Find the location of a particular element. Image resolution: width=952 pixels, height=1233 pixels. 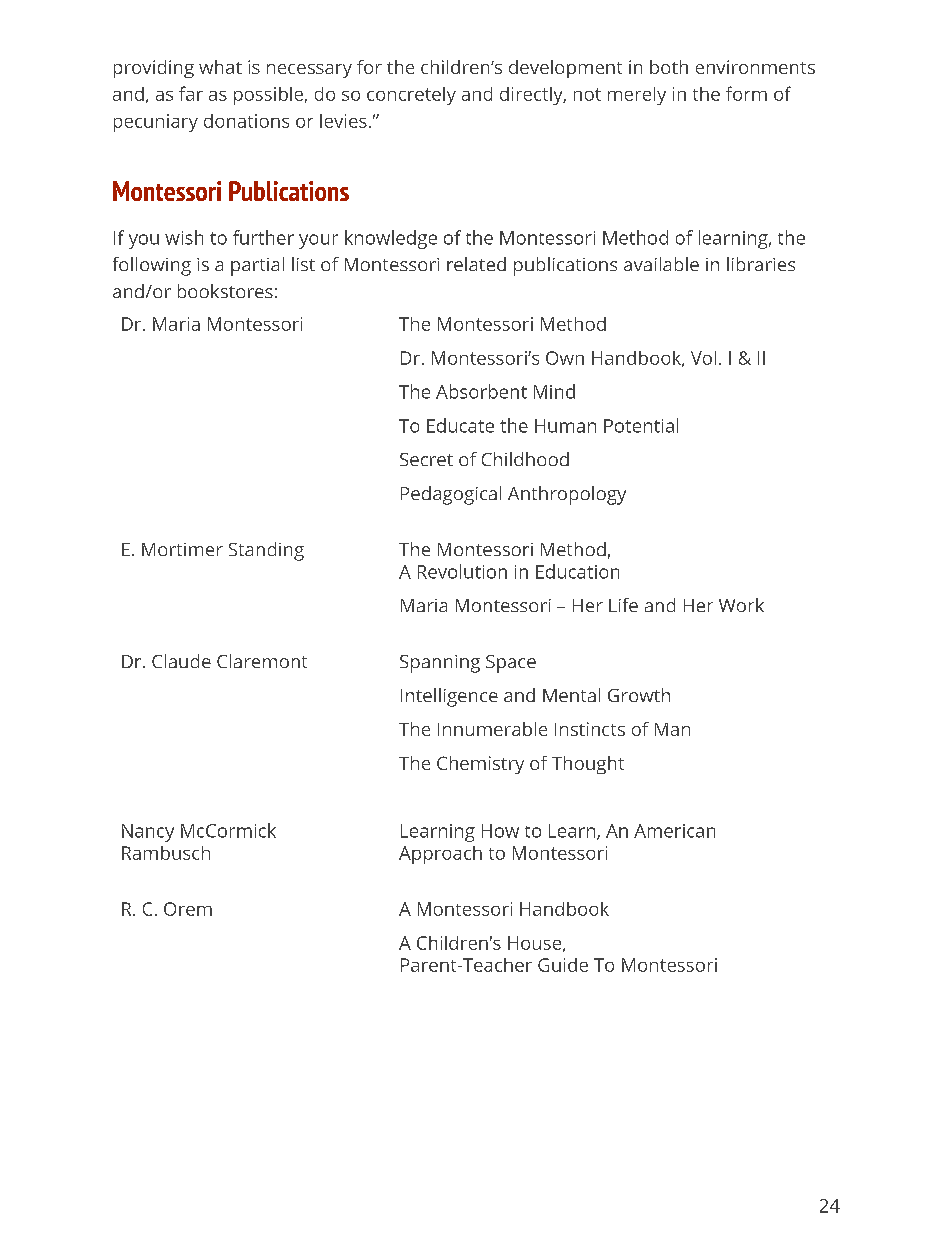

bookstores is located at coordinates (225, 291).
